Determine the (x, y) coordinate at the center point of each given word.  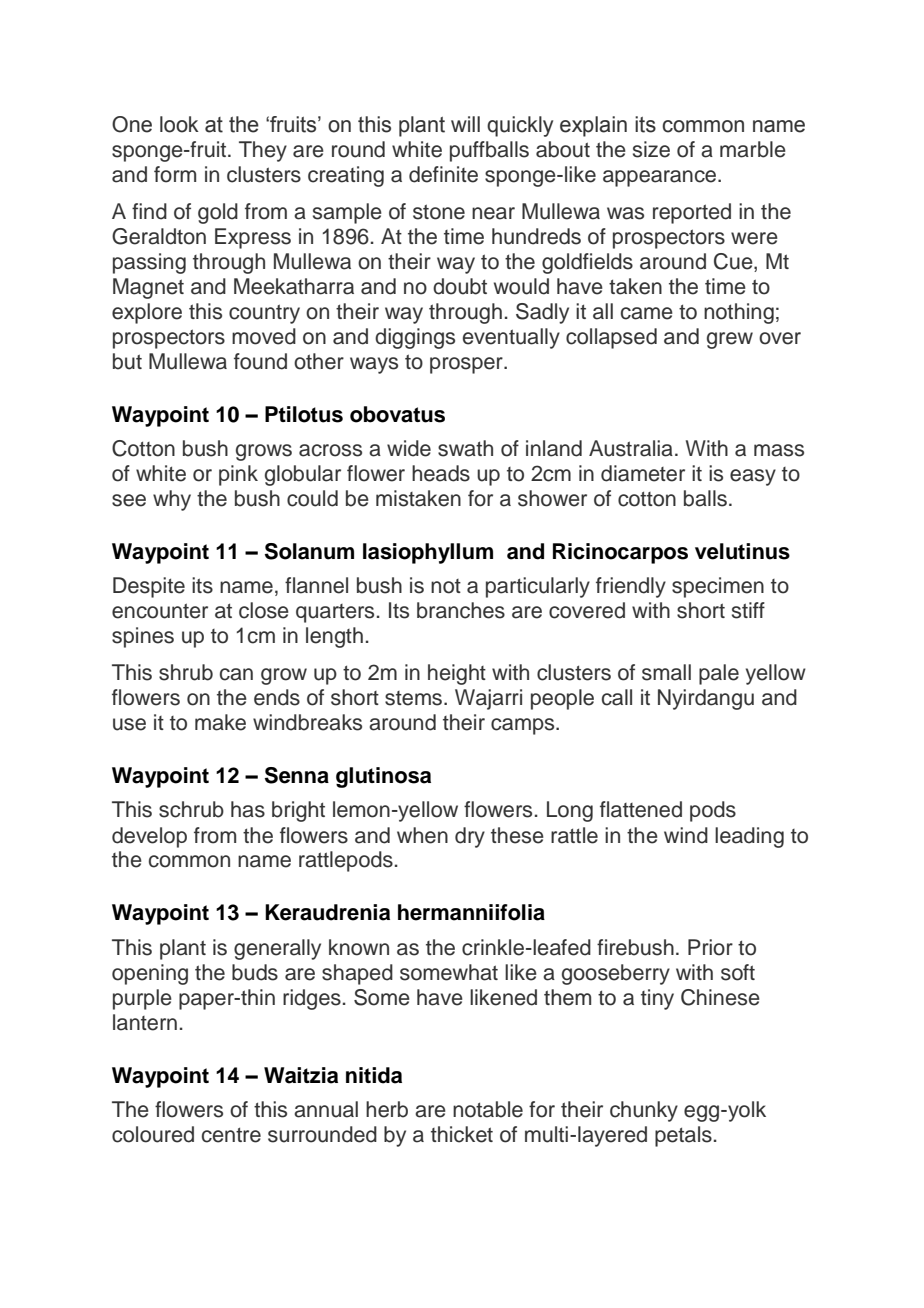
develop (149, 837)
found (260, 361)
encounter (160, 611)
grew (730, 340)
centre (231, 1135)
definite (443, 174)
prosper (467, 365)
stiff (748, 610)
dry (470, 837)
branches (461, 610)
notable (488, 1109)
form (175, 174)
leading (749, 837)
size (651, 149)
